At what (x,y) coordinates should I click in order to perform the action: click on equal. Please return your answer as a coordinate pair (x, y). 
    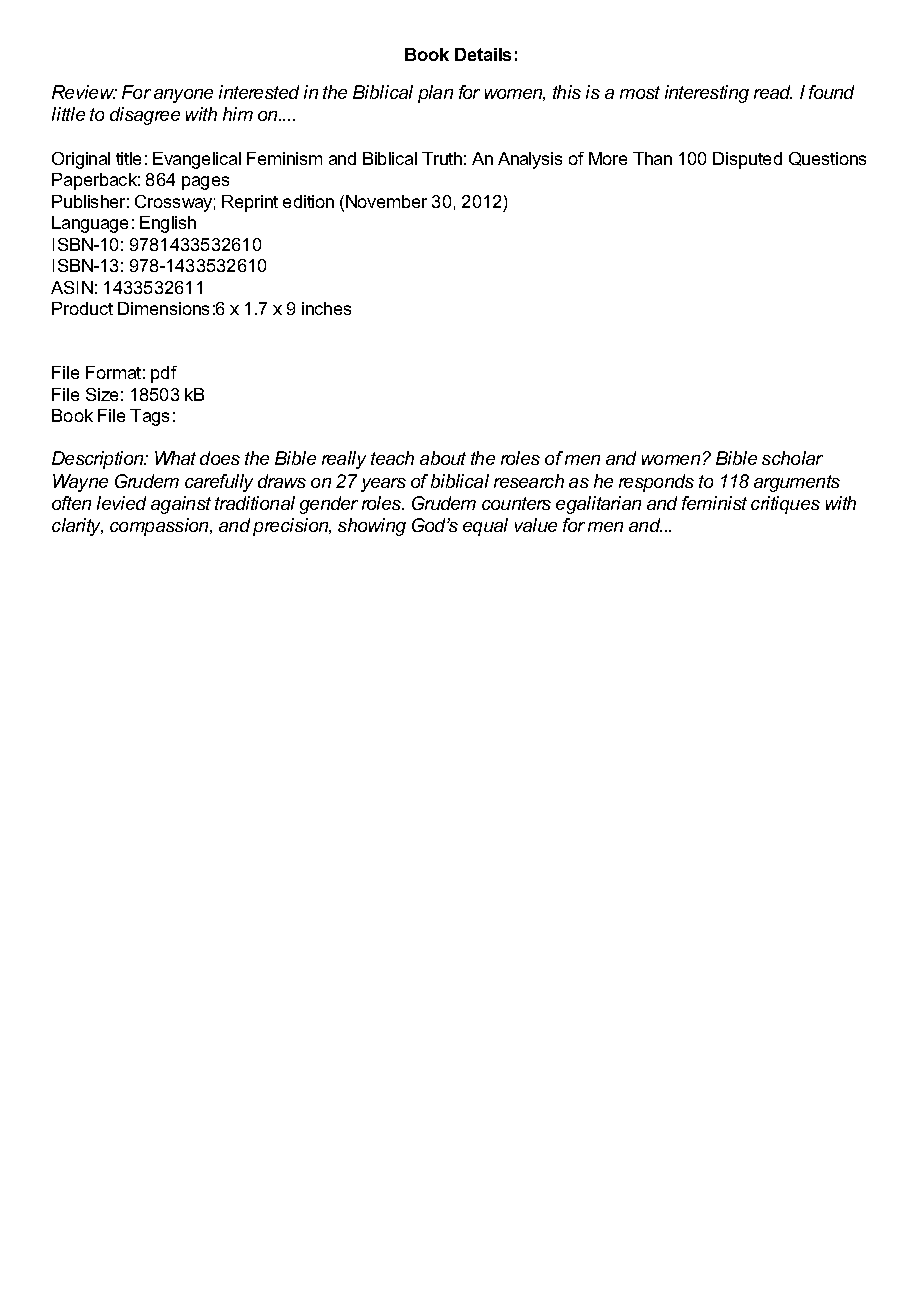
    Looking at the image, I should click on (485, 527).
